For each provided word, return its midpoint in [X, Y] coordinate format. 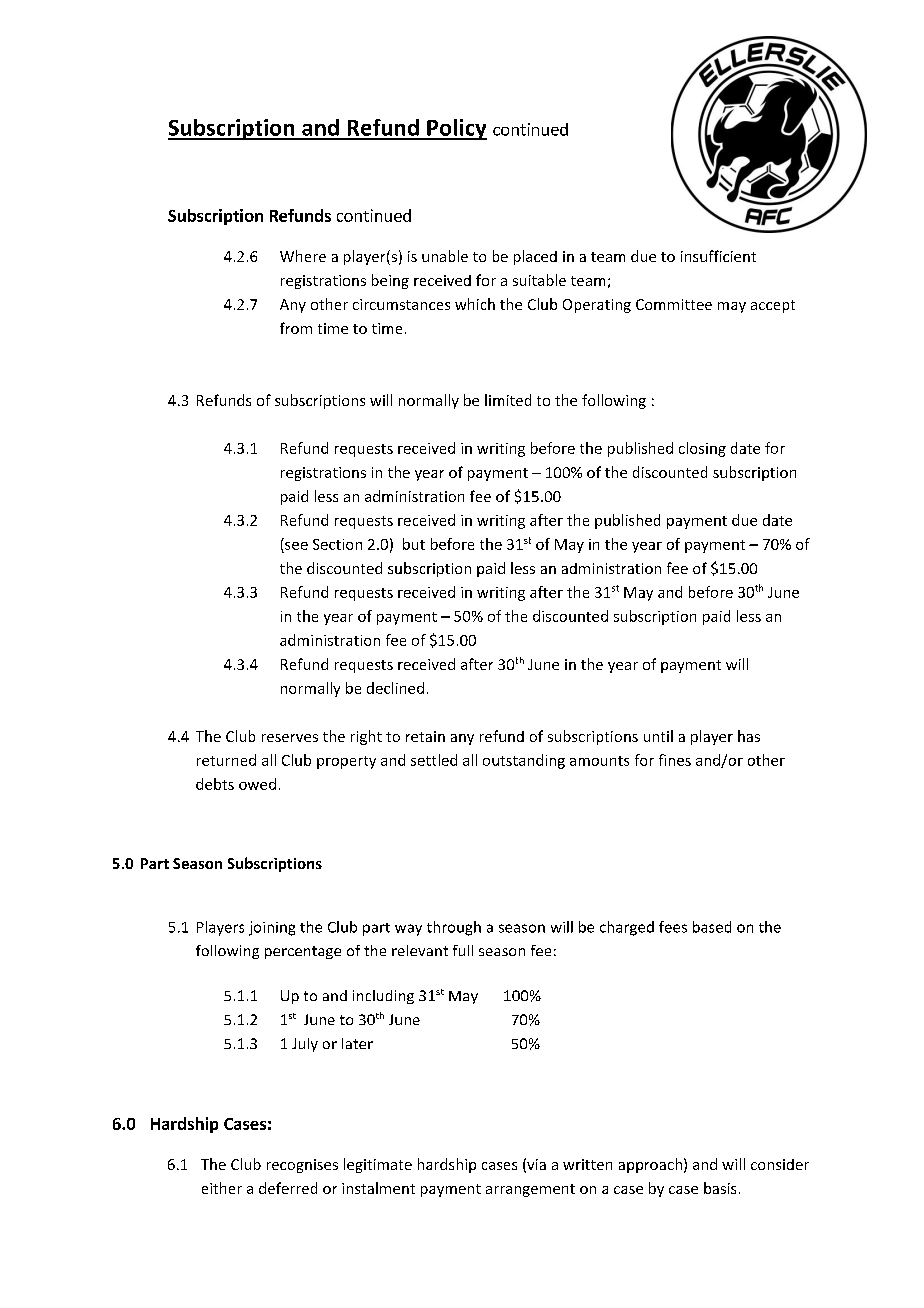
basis [720, 1188]
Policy [456, 129]
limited [508, 400]
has [749, 736]
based [712, 927]
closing [702, 449]
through [454, 928]
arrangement [530, 1190]
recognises [302, 1166]
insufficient [718, 256]
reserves [290, 738]
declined [395, 688]
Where [303, 256]
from [296, 328]
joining [272, 928]
